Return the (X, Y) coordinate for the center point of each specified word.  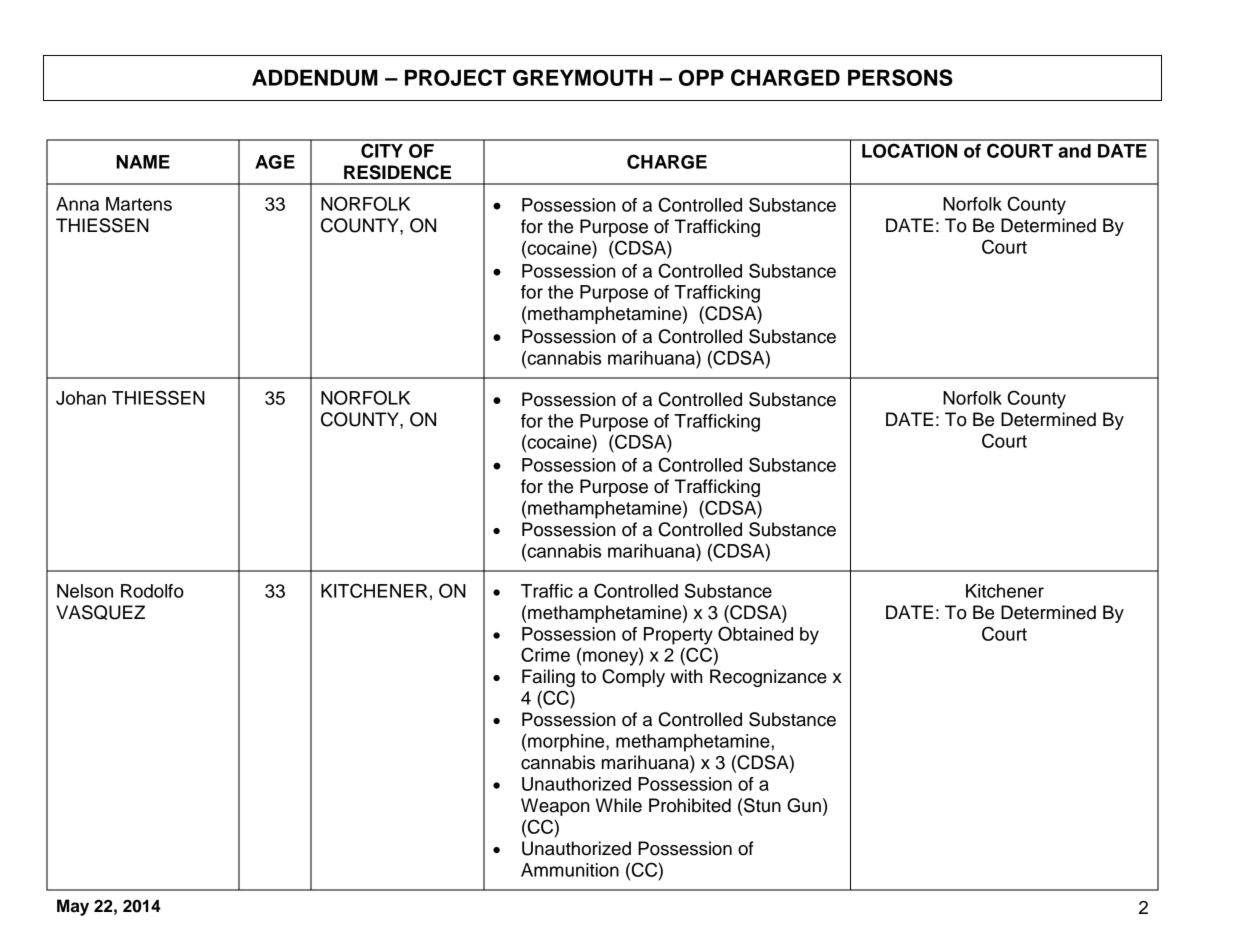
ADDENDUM (315, 77)
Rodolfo (152, 591)
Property (678, 636)
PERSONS (900, 77)
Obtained (755, 633)
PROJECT (455, 77)
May (73, 907)
